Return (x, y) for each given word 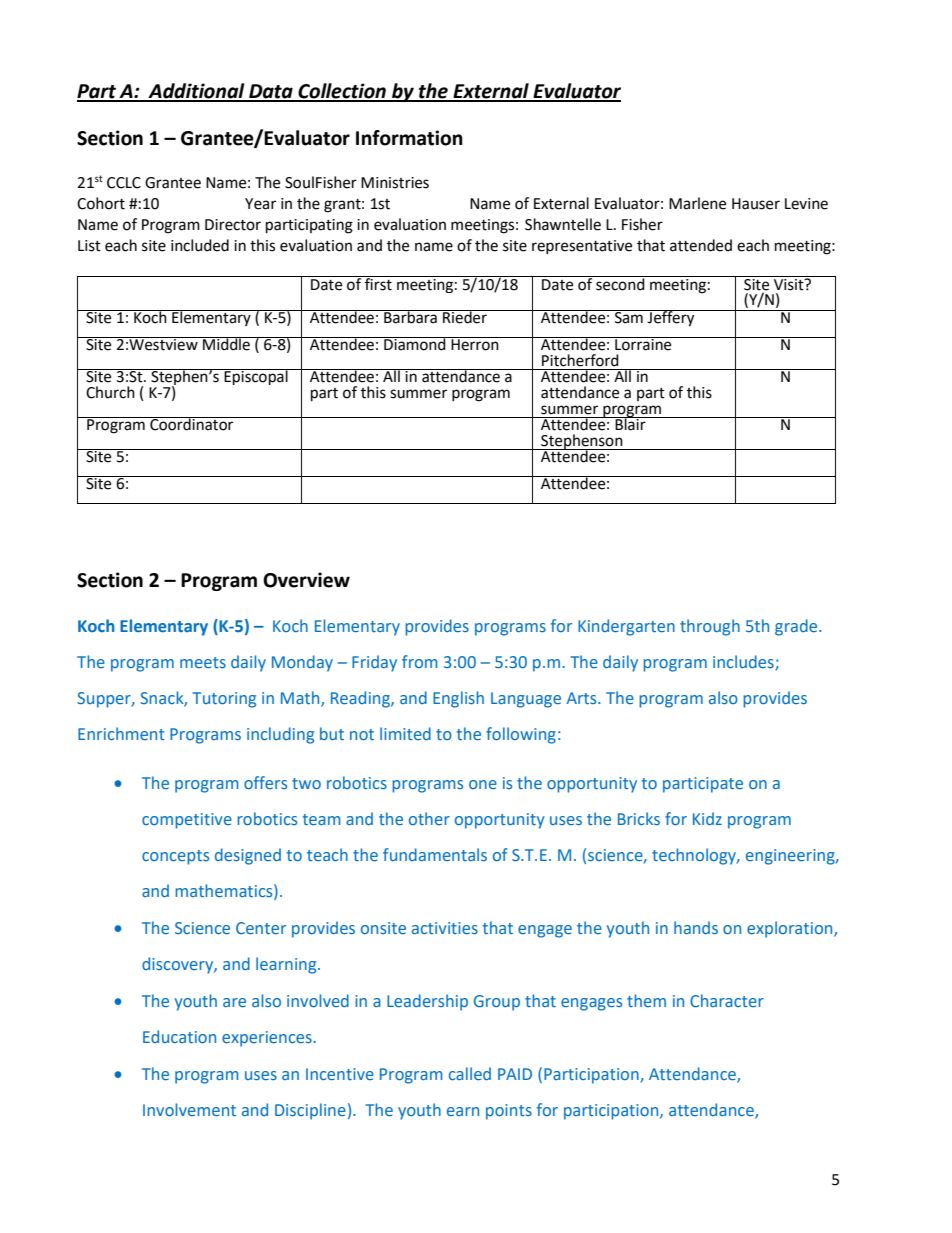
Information (409, 138)
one (483, 784)
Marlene (697, 203)
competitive (187, 821)
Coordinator (192, 424)
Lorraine (643, 344)
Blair (630, 423)
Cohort (101, 203)
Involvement (189, 1109)
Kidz (707, 818)
